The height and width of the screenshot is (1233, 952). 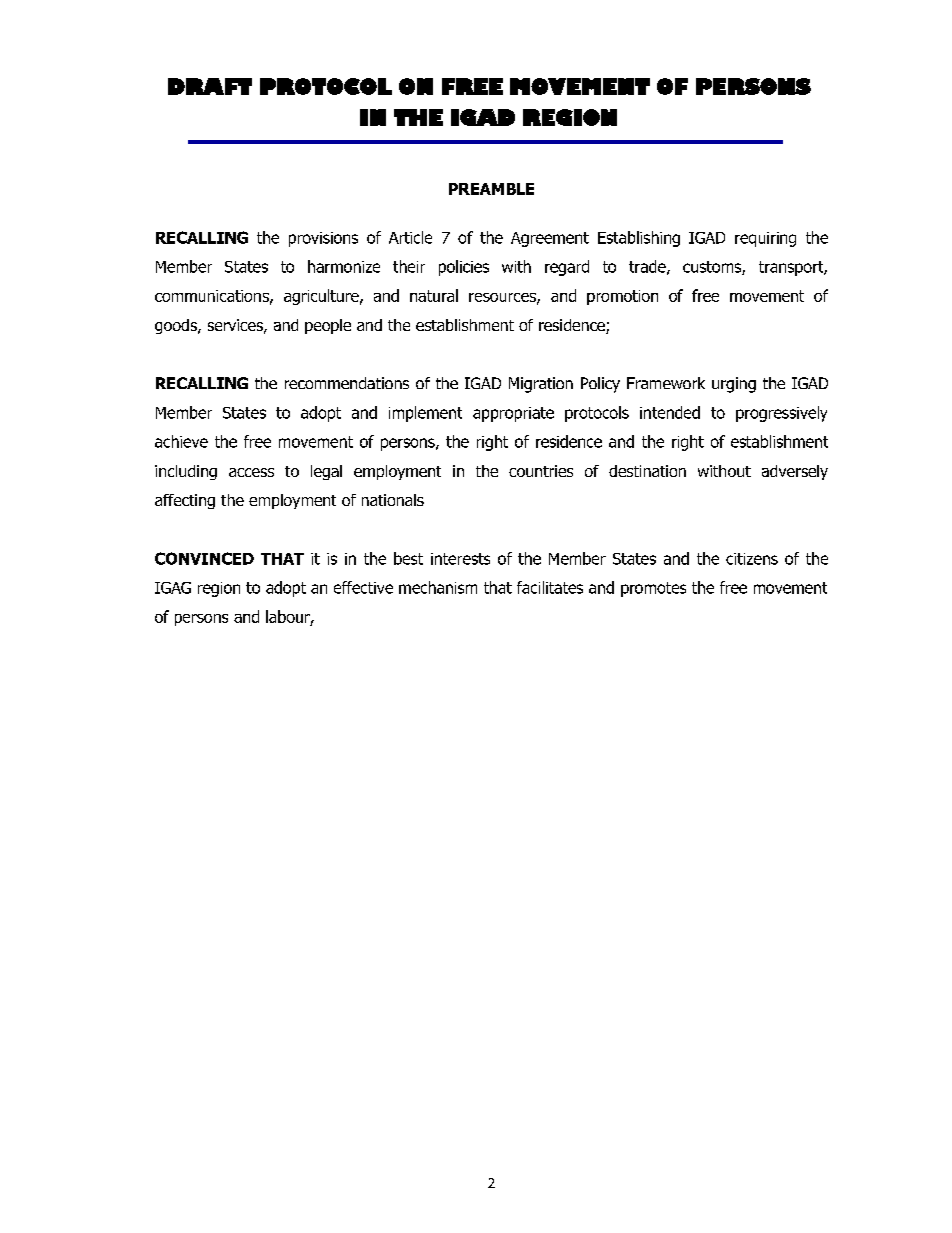 I want to click on CONVINCED, so click(x=204, y=558).
